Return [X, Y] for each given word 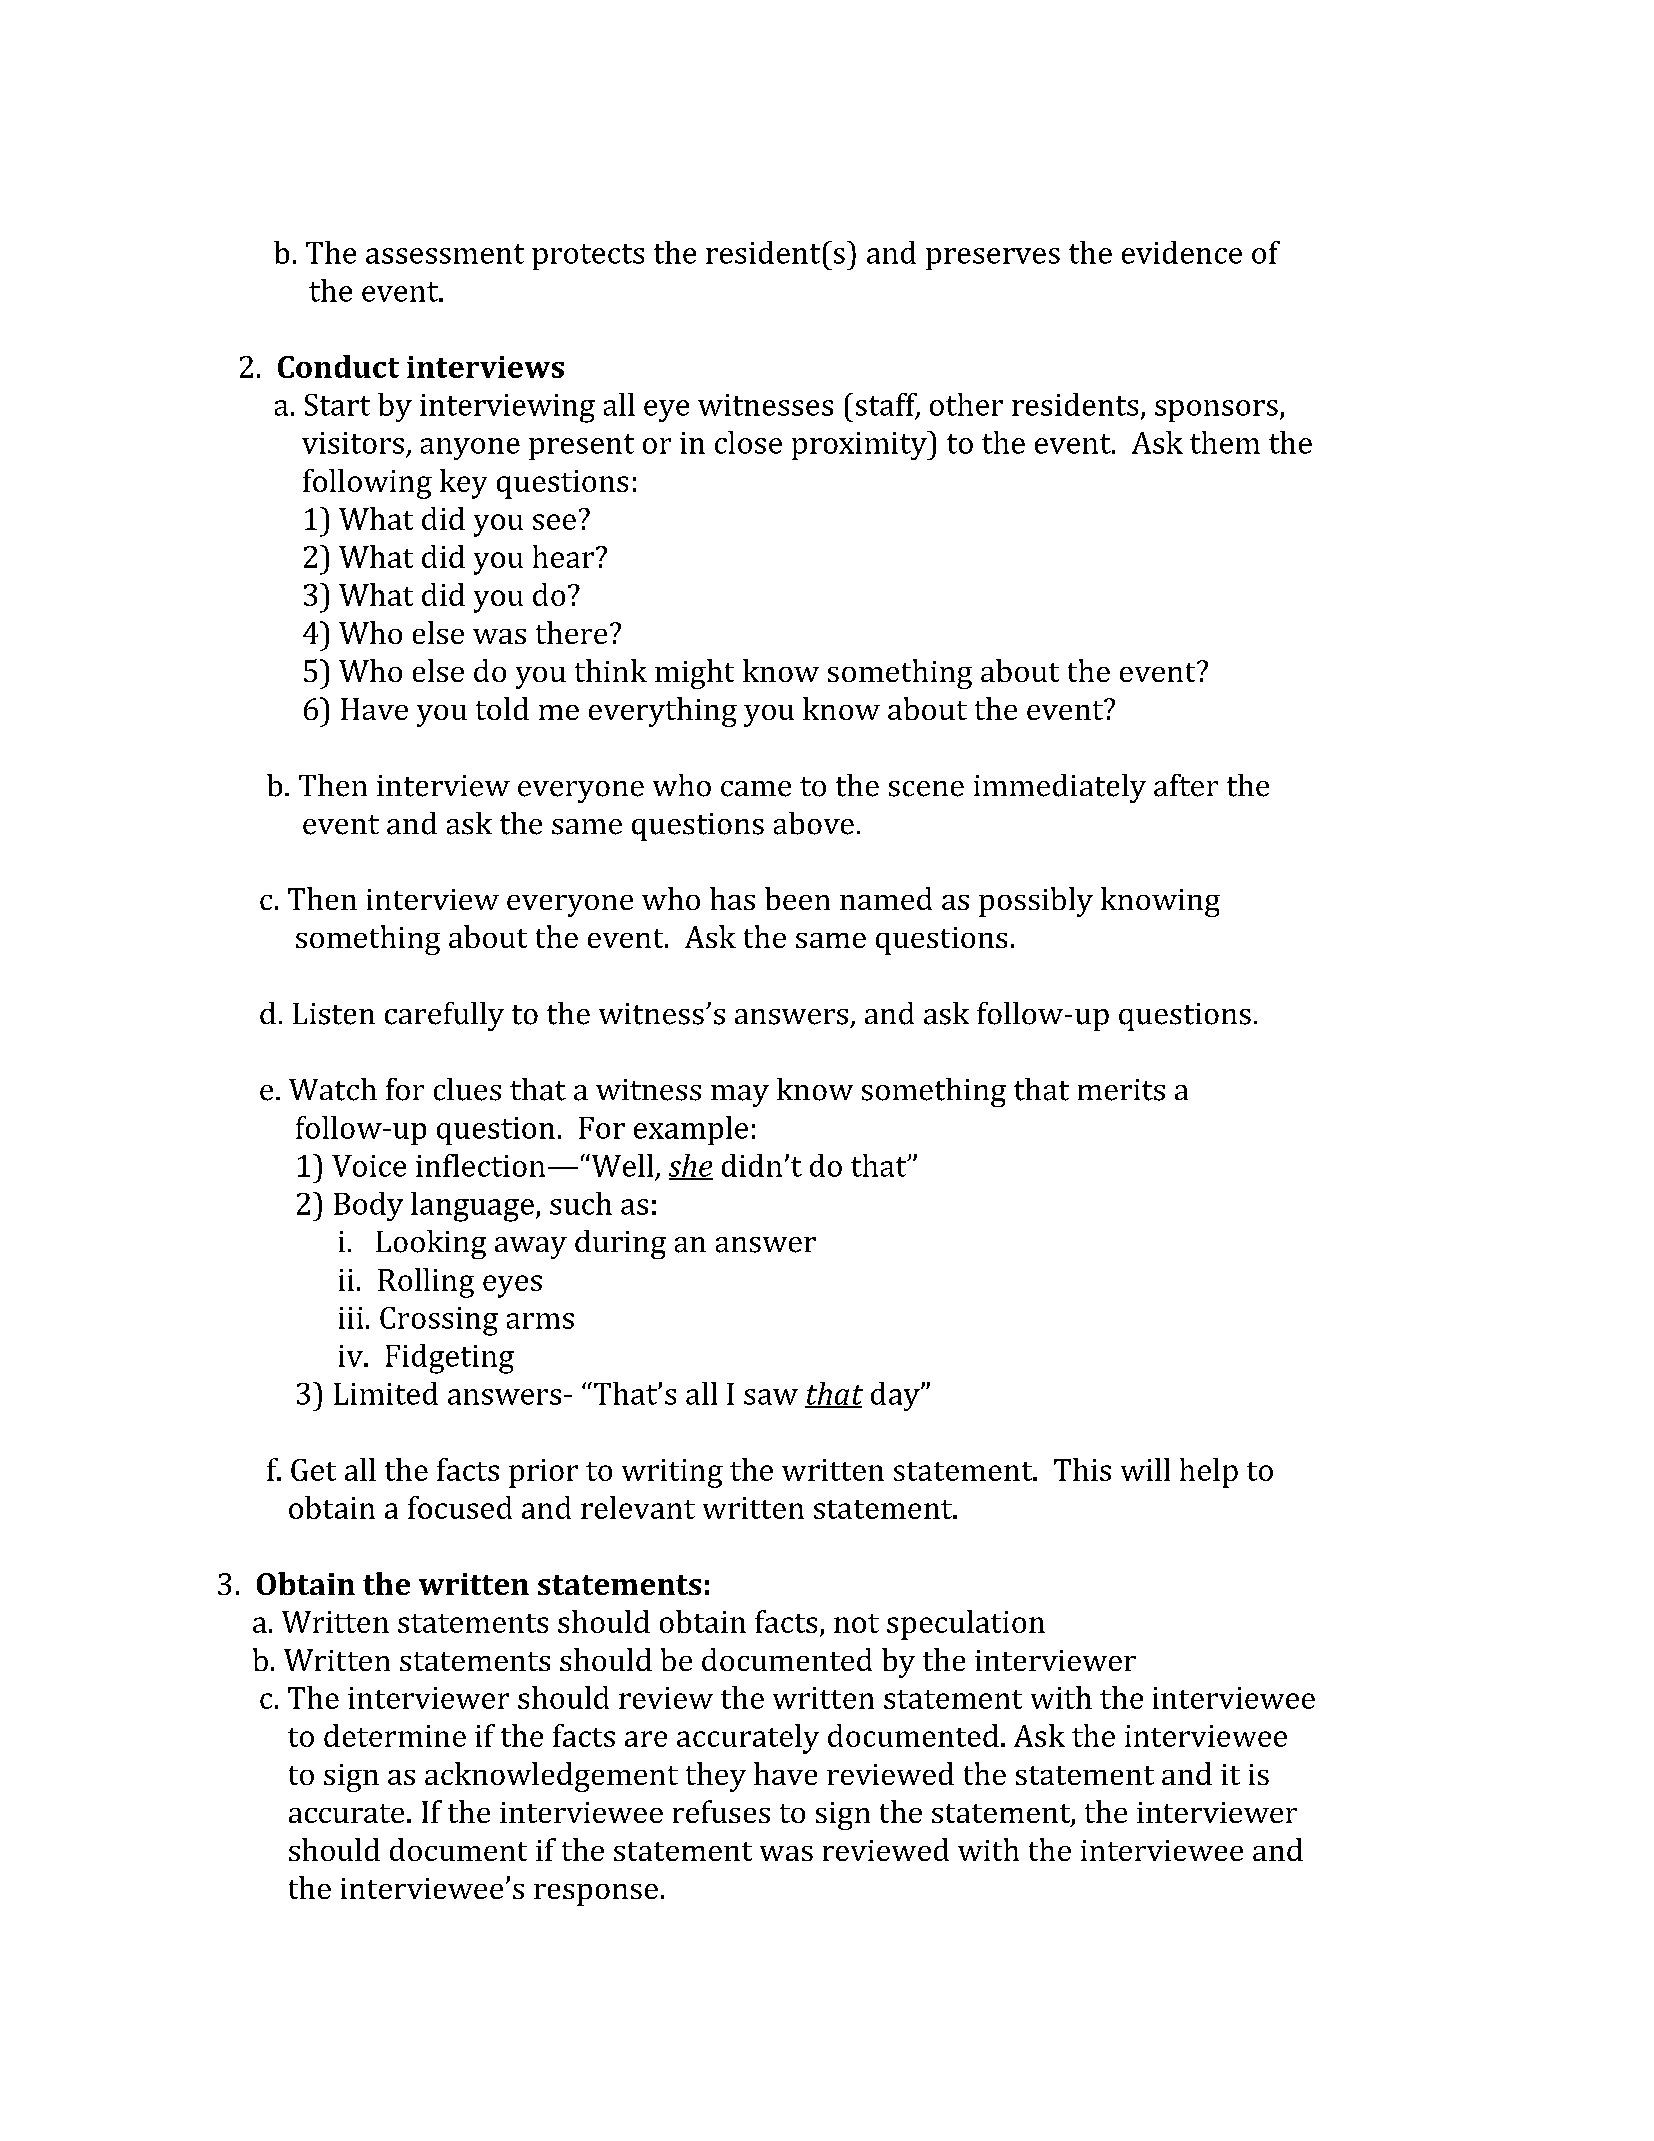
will [1145, 1469]
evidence [1182, 252]
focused [460, 1507]
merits [1121, 1090]
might [694, 674]
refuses [721, 1811]
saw [771, 1397]
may [740, 1096]
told [502, 708]
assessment [445, 254]
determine [395, 1735]
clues [467, 1089]
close [748, 442]
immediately [1060, 788]
